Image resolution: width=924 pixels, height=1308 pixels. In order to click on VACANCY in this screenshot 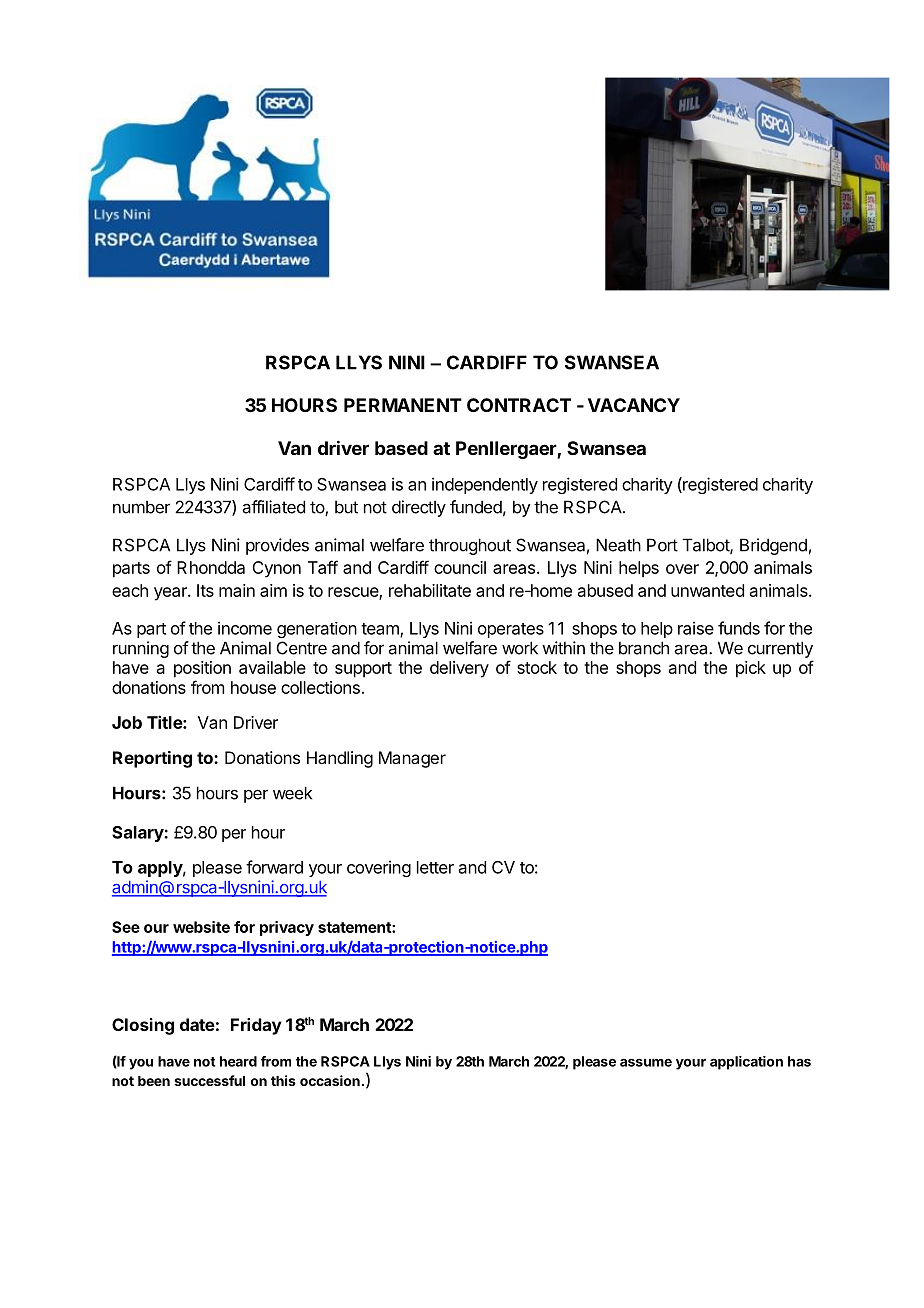, I will do `click(634, 405)`.
